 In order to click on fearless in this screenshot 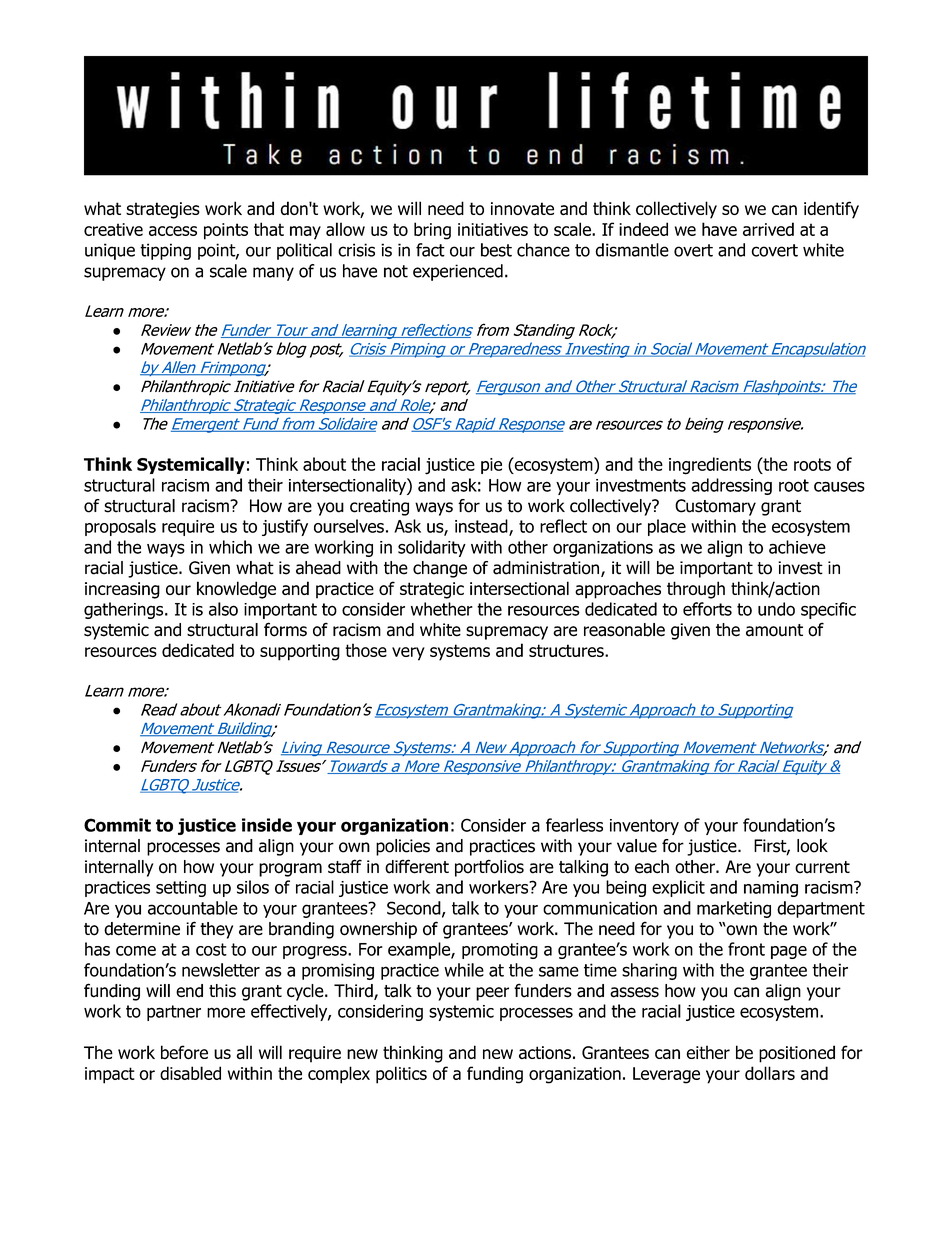, I will do `click(574, 825)`.
